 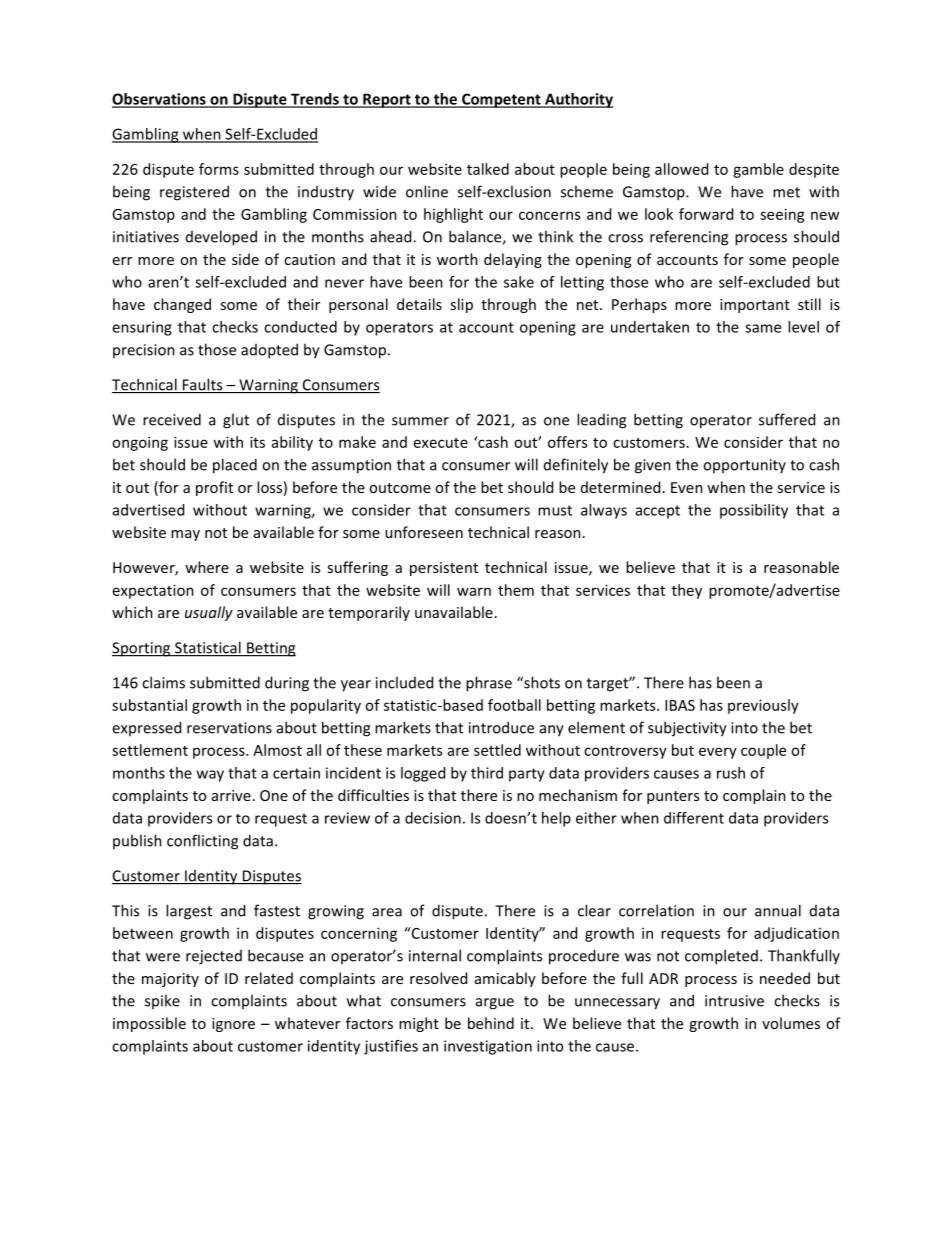 I want to click on they, so click(x=687, y=591).
